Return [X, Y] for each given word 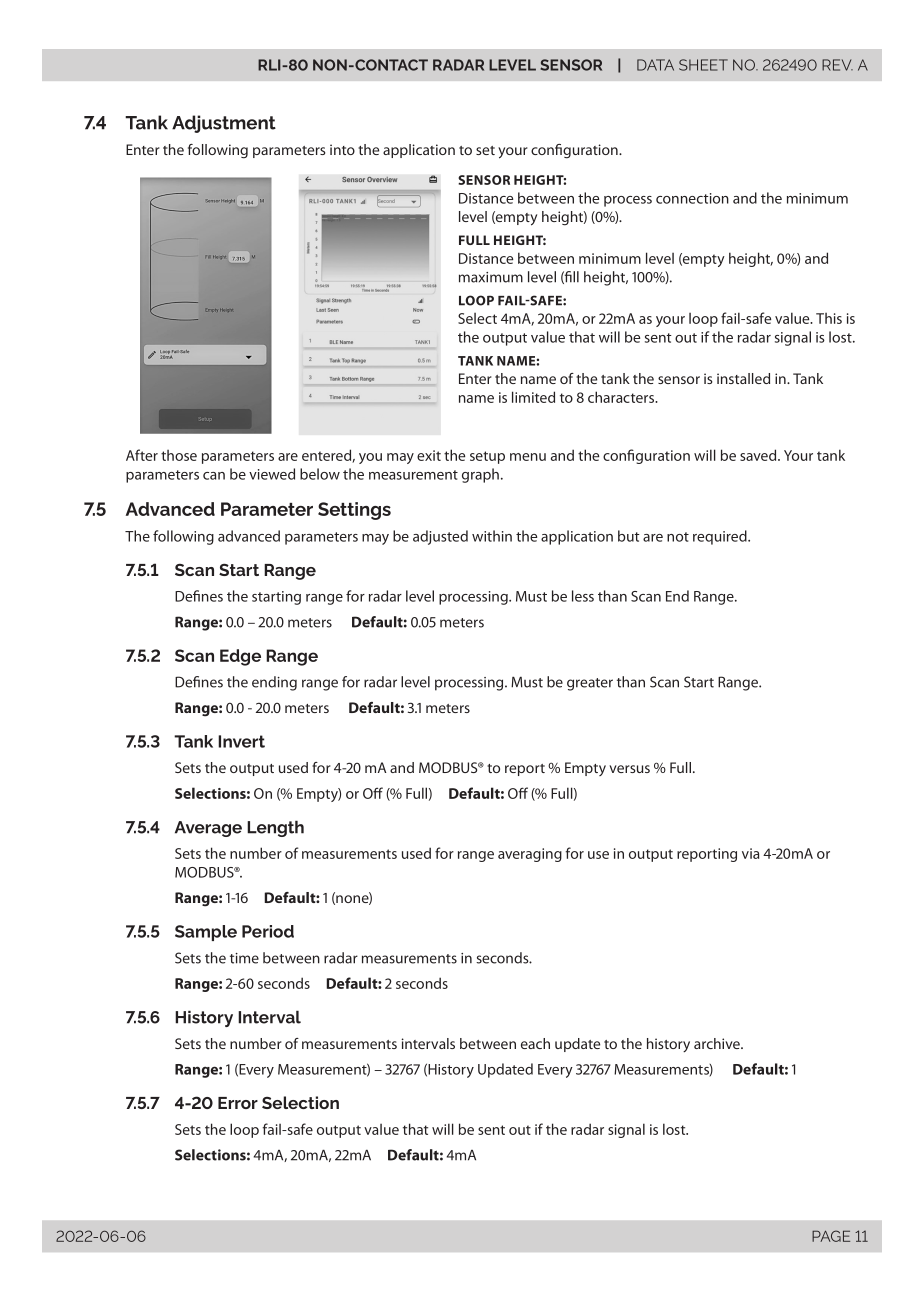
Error [238, 1103]
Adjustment [224, 124]
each [535, 1043]
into [342, 149]
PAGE [831, 1236]
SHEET [703, 65]
